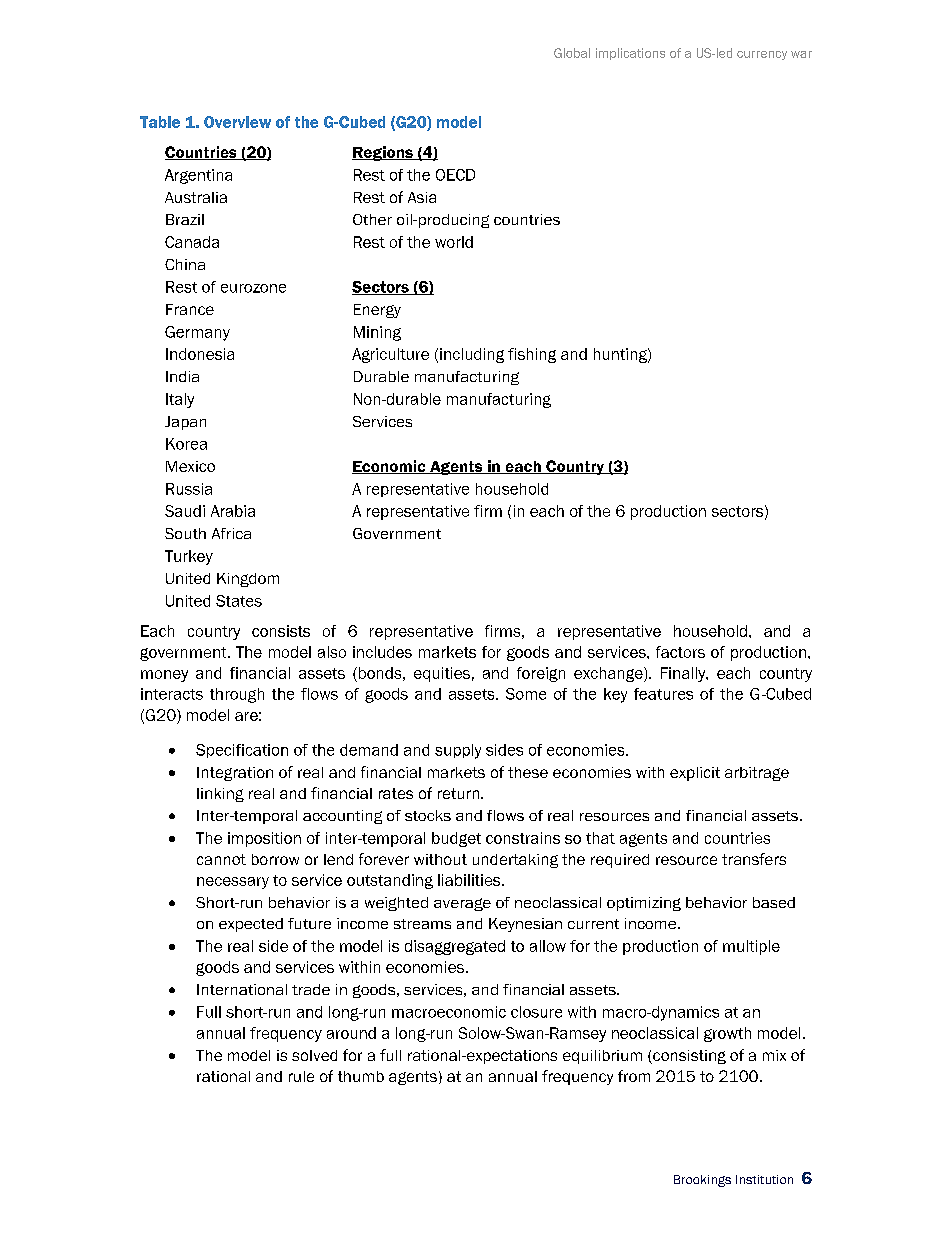 Image resolution: width=952 pixels, height=1233 pixels. I want to click on currency, so click(762, 55).
